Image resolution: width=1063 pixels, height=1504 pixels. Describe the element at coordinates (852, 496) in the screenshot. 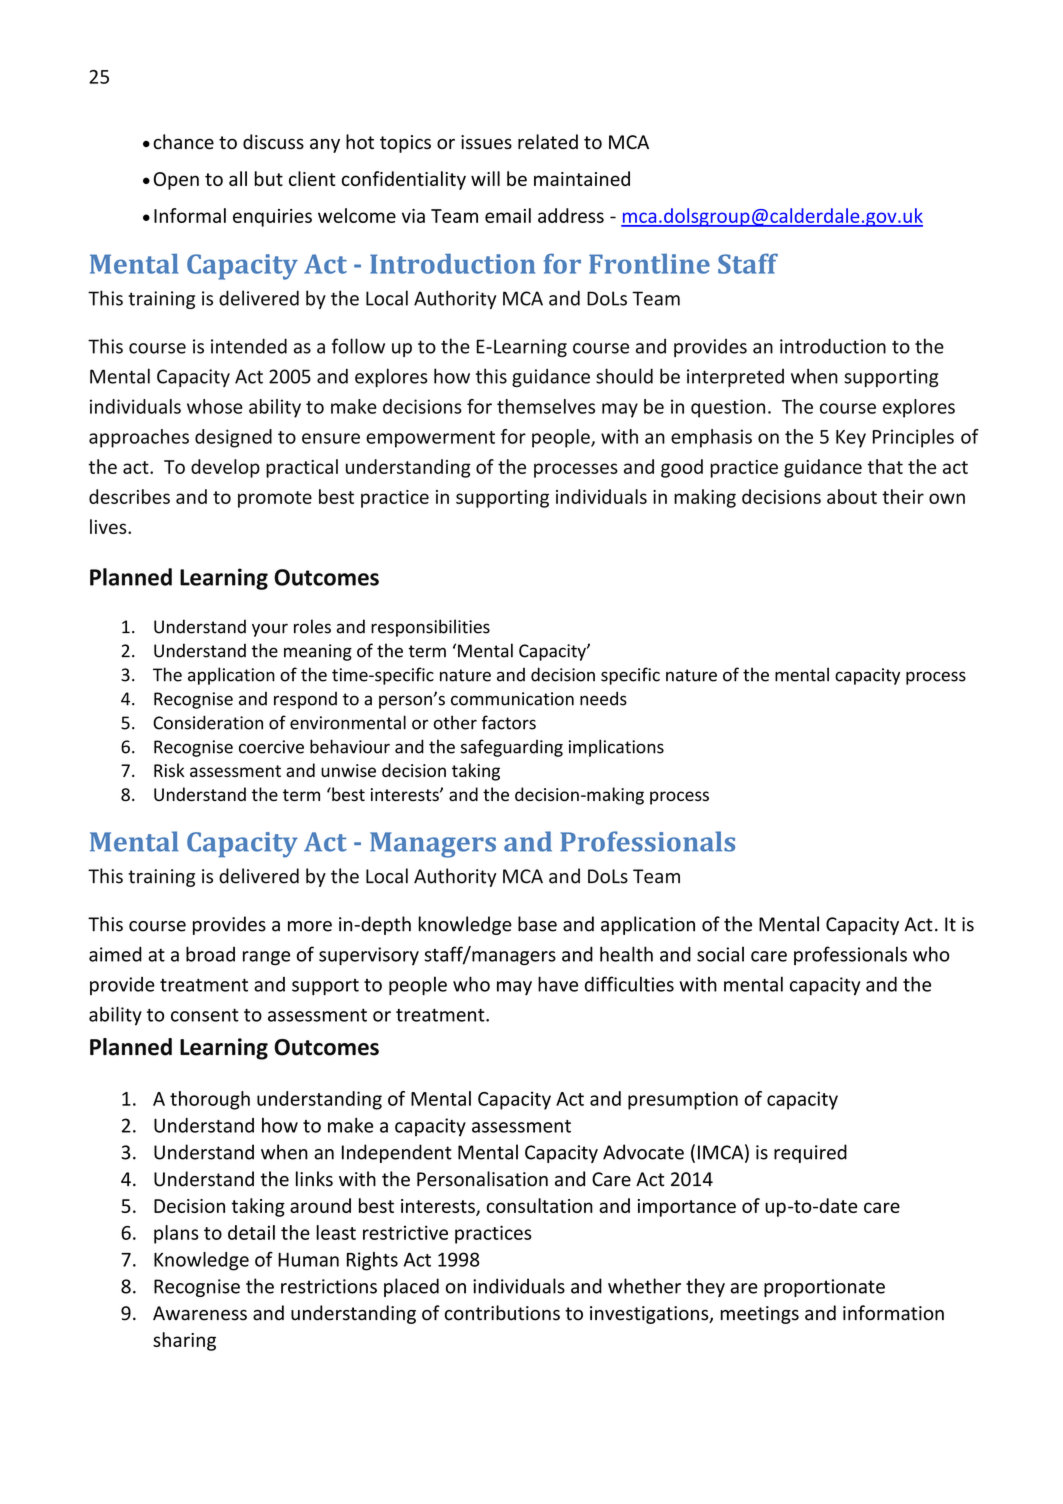

I see `about` at that location.
